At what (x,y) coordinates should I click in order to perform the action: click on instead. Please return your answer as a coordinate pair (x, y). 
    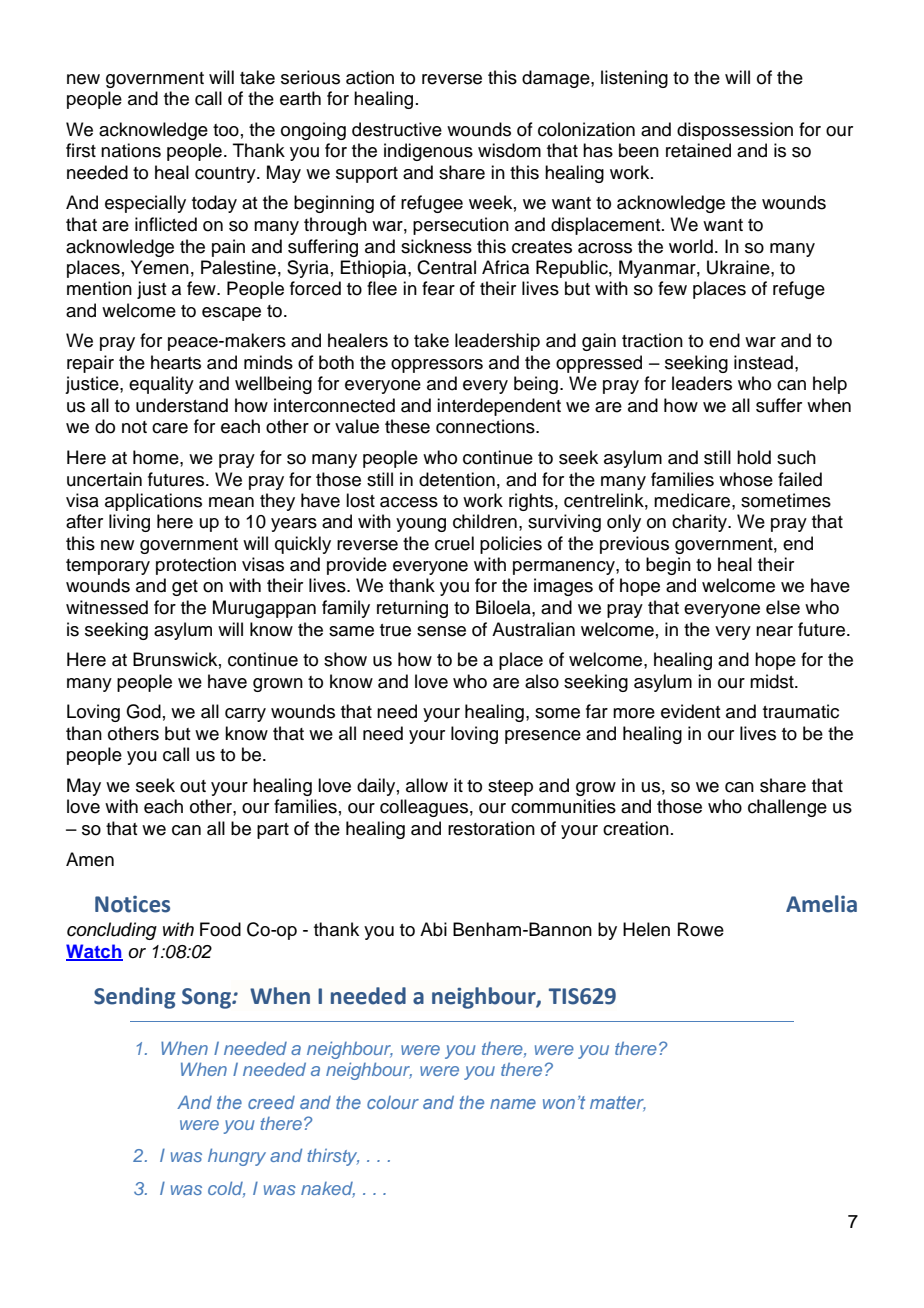
    Looking at the image, I should click on (763, 362).
